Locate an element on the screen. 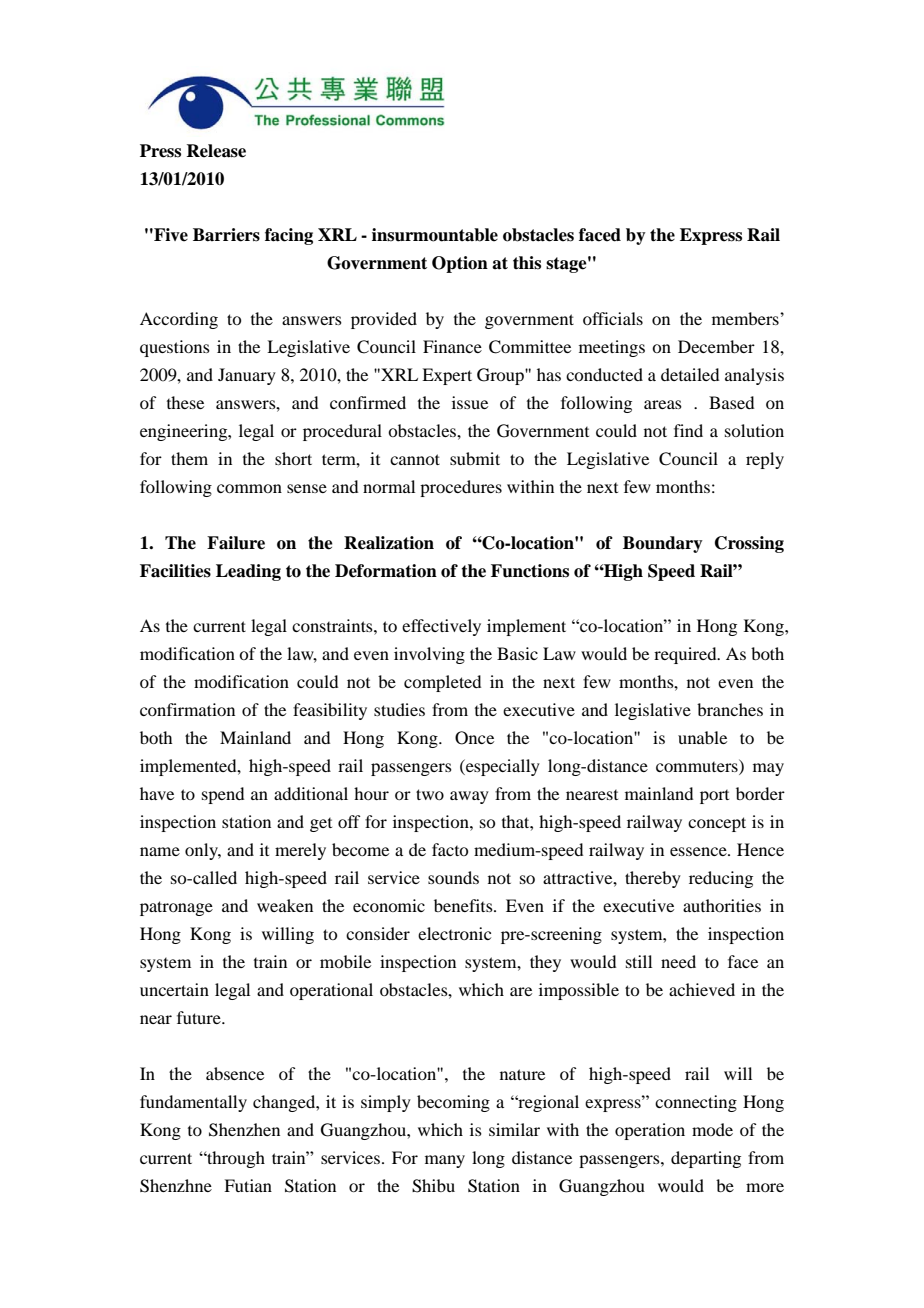 Image resolution: width=924 pixels, height=1308 pixels. required is located at coordinates (686, 655).
